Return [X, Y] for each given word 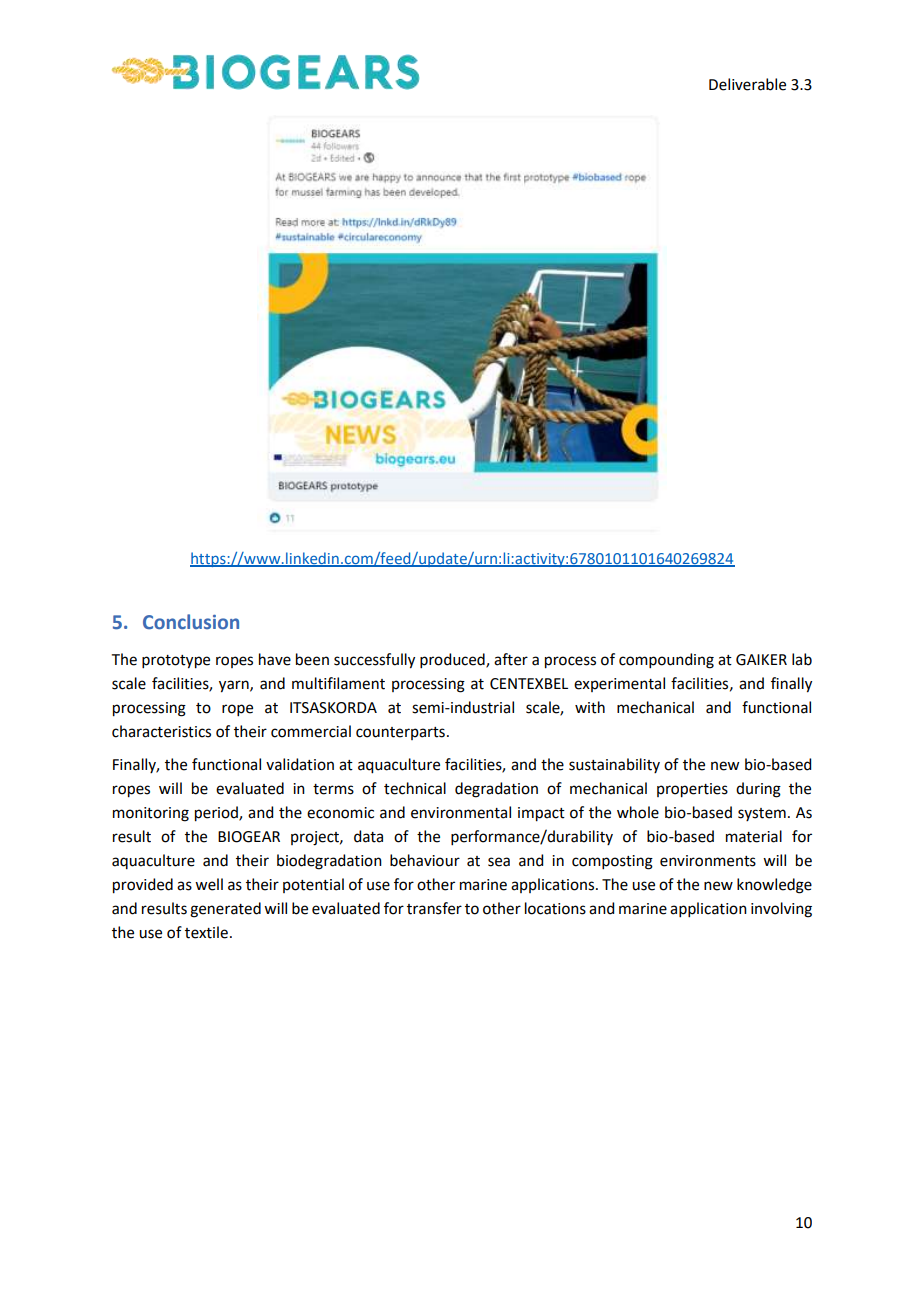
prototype [176, 662]
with [590, 707]
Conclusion [191, 622]
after [511, 659]
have [275, 659]
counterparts [400, 733]
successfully [374, 661]
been [312, 659]
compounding [666, 661]
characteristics [161, 731]
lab [802, 659]
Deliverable [747, 84]
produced [453, 660]
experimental [619, 684]
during [758, 790]
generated [225, 910]
